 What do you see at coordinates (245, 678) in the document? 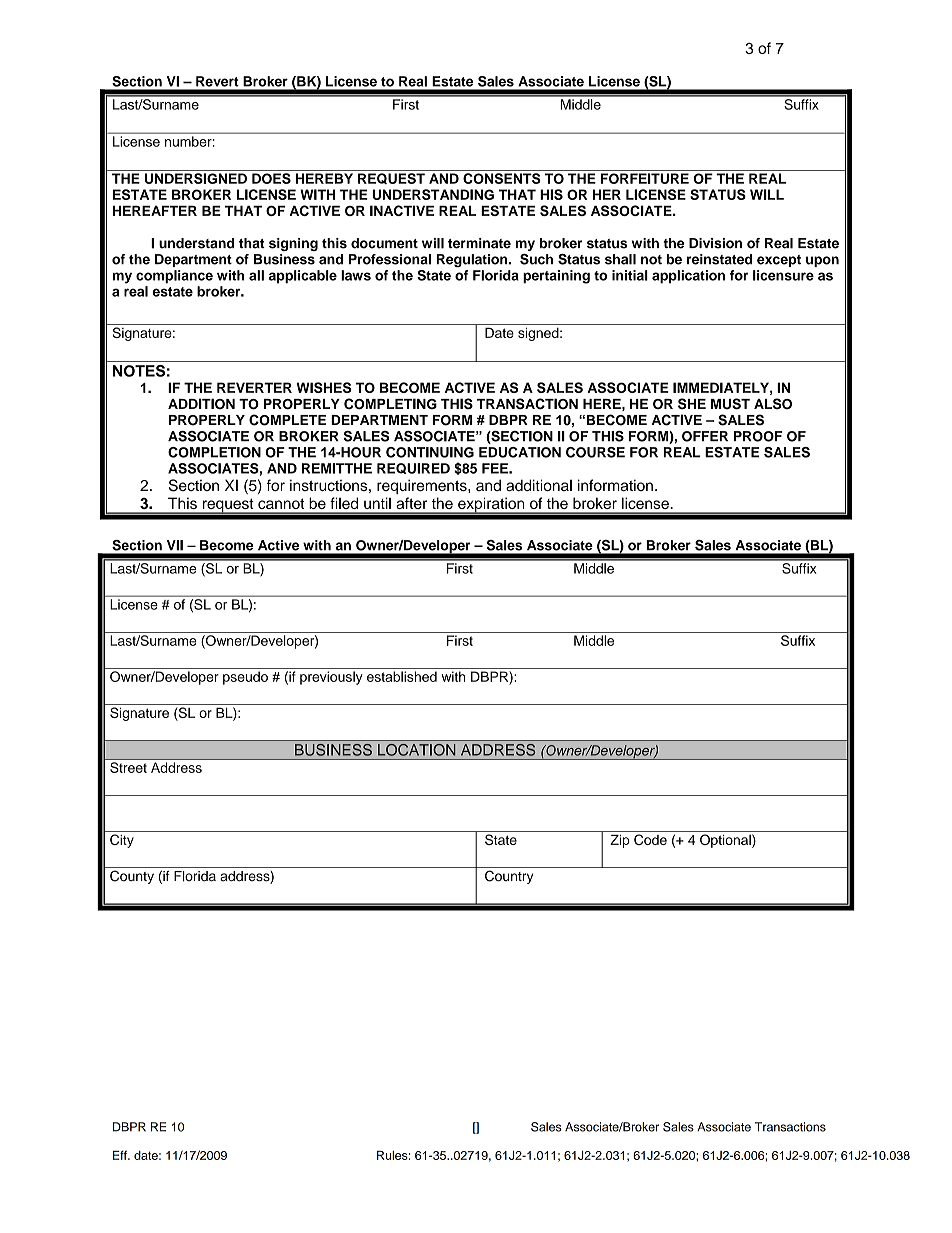
I see `pseudo` at bounding box center [245, 678].
